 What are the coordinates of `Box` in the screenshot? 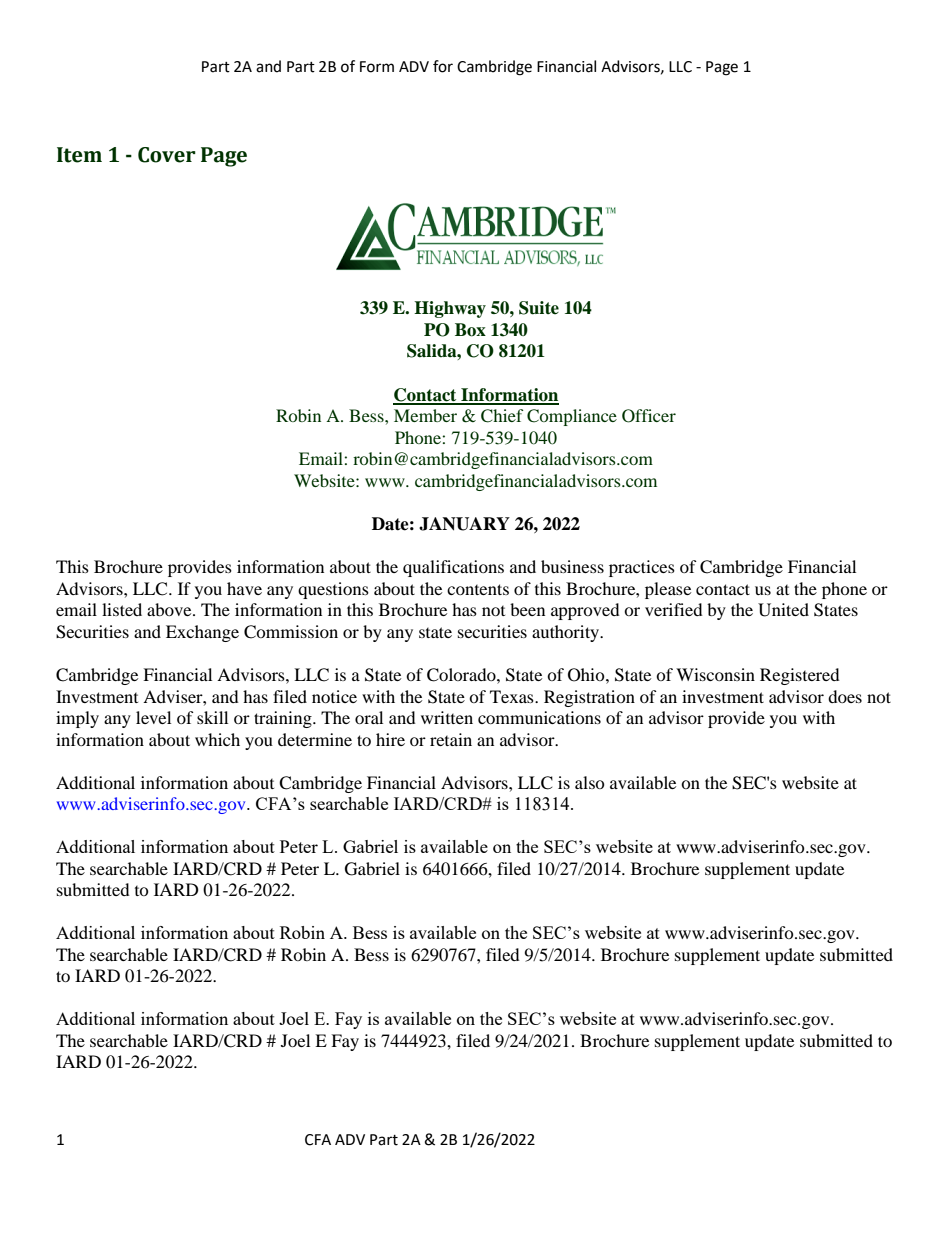 It's located at (470, 330).
